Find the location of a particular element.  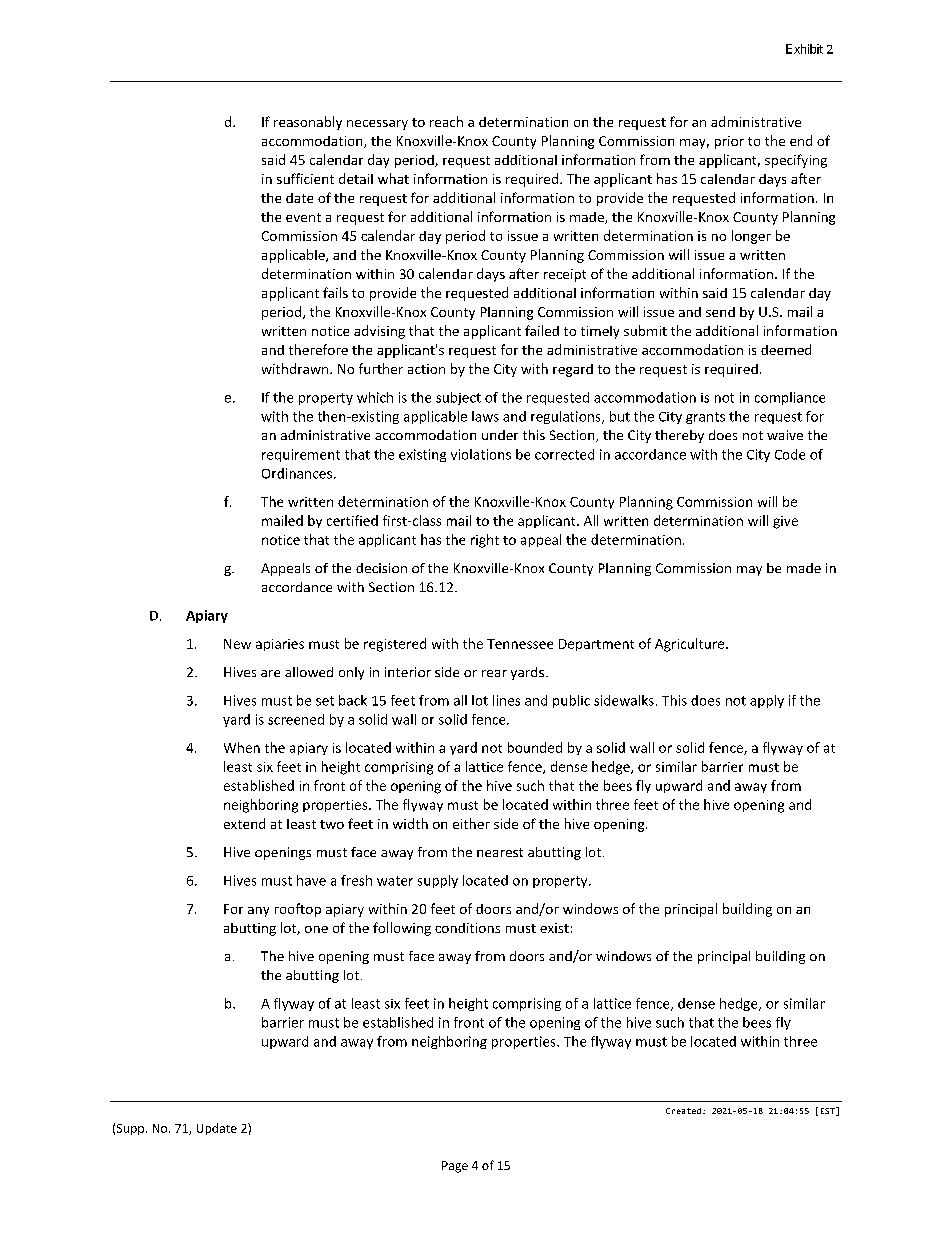

reasonably is located at coordinates (308, 123).
